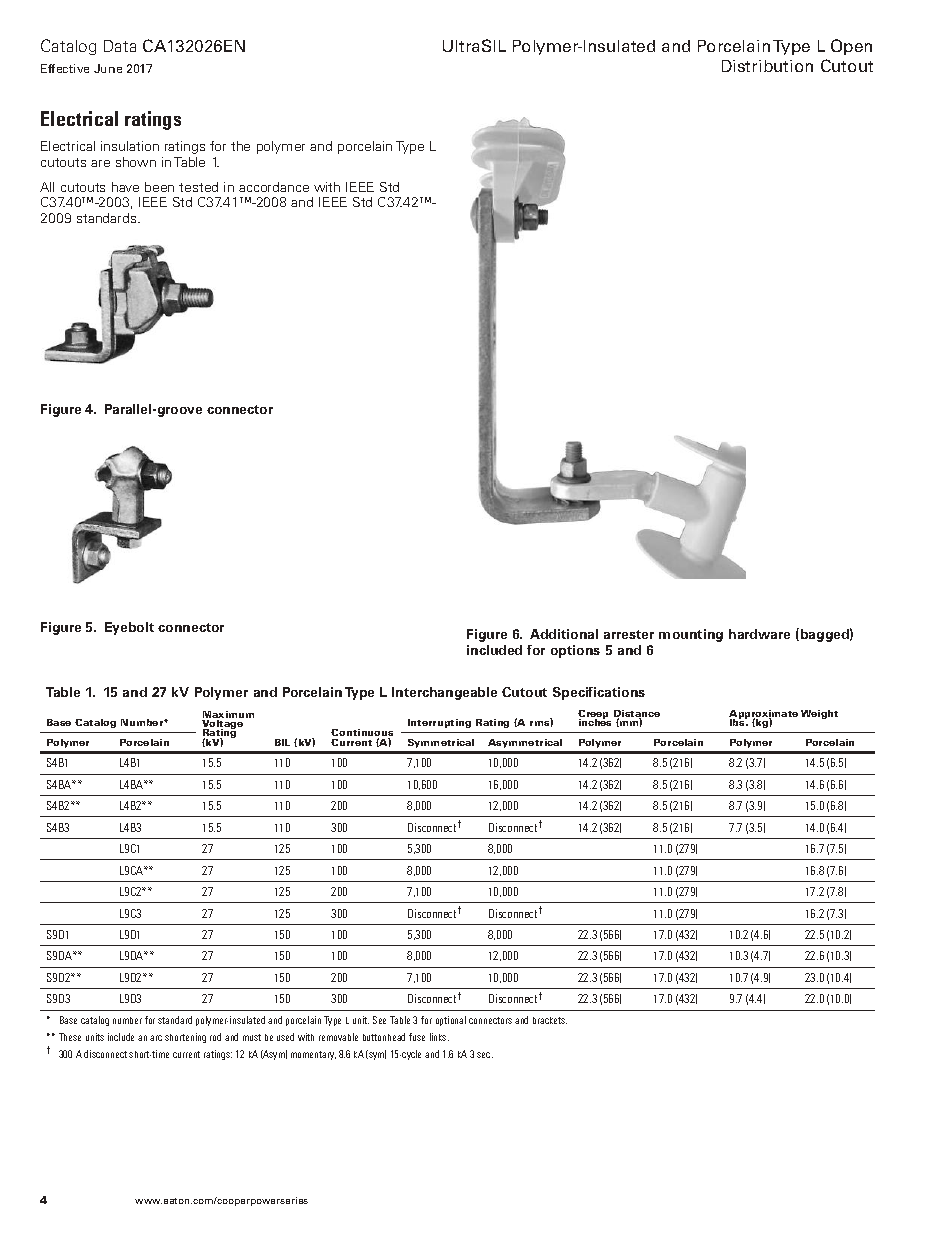 The height and width of the screenshot is (1233, 952). Describe the element at coordinates (767, 66) in the screenshot. I see `Distribution` at that location.
